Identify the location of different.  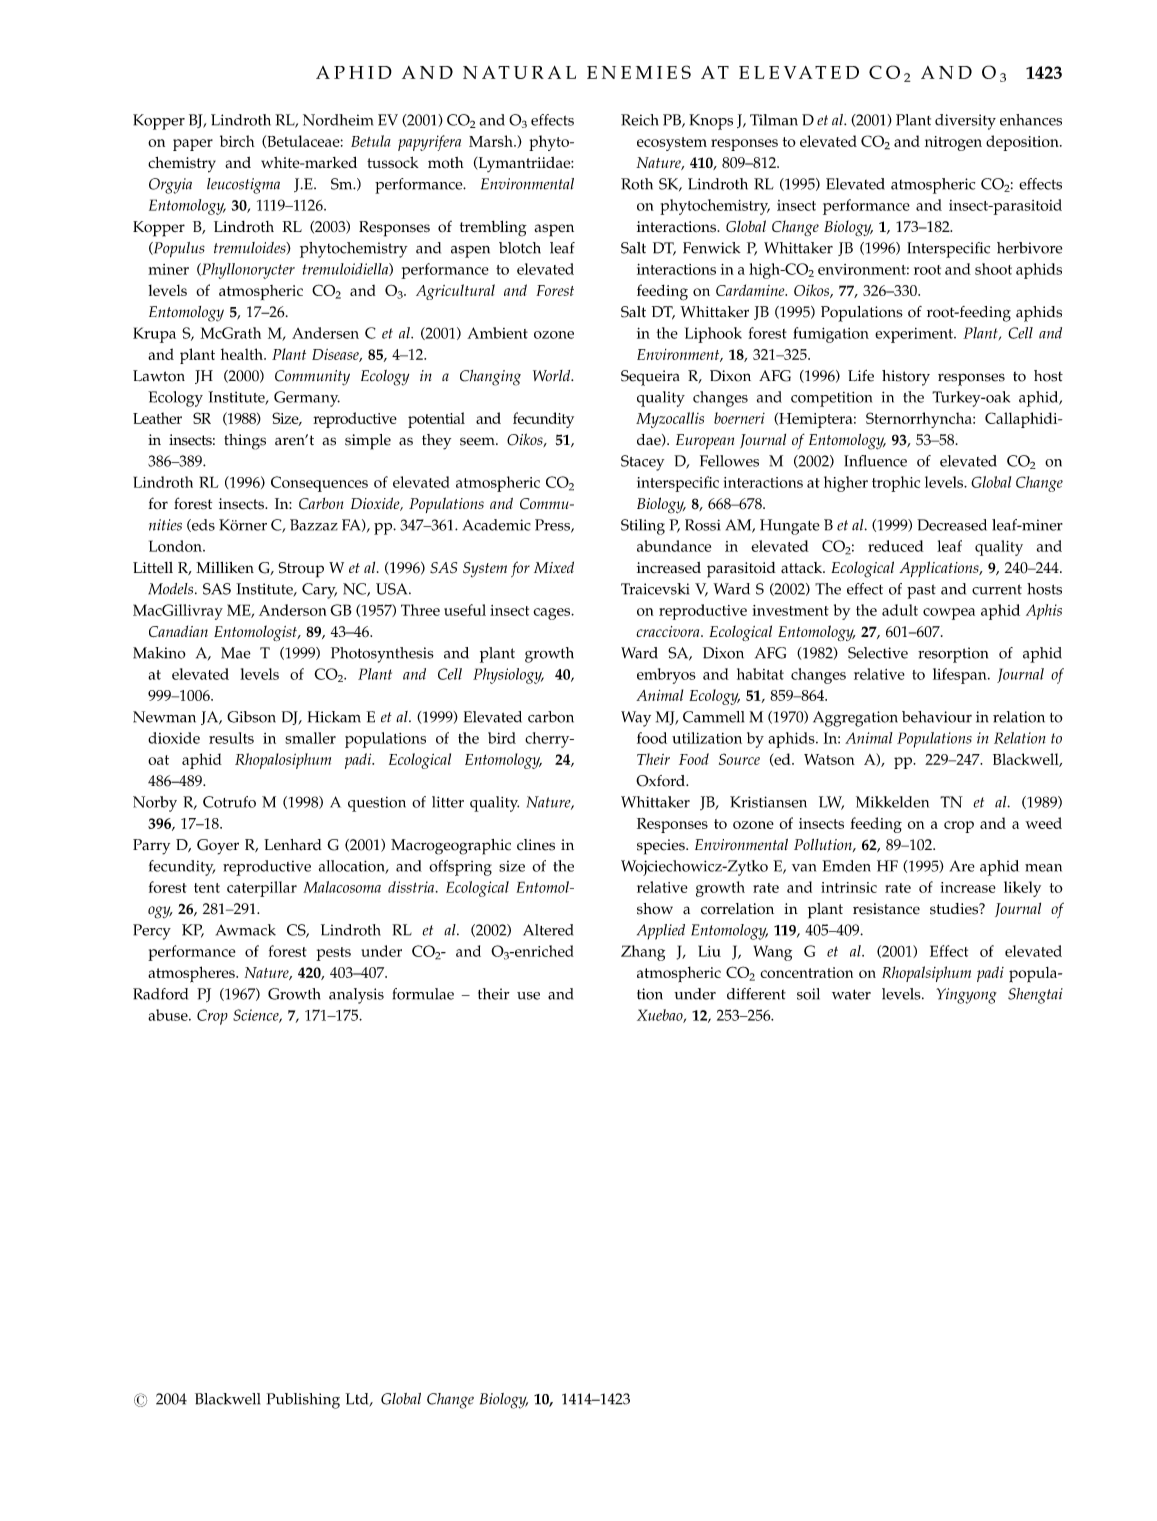
(756, 994).
